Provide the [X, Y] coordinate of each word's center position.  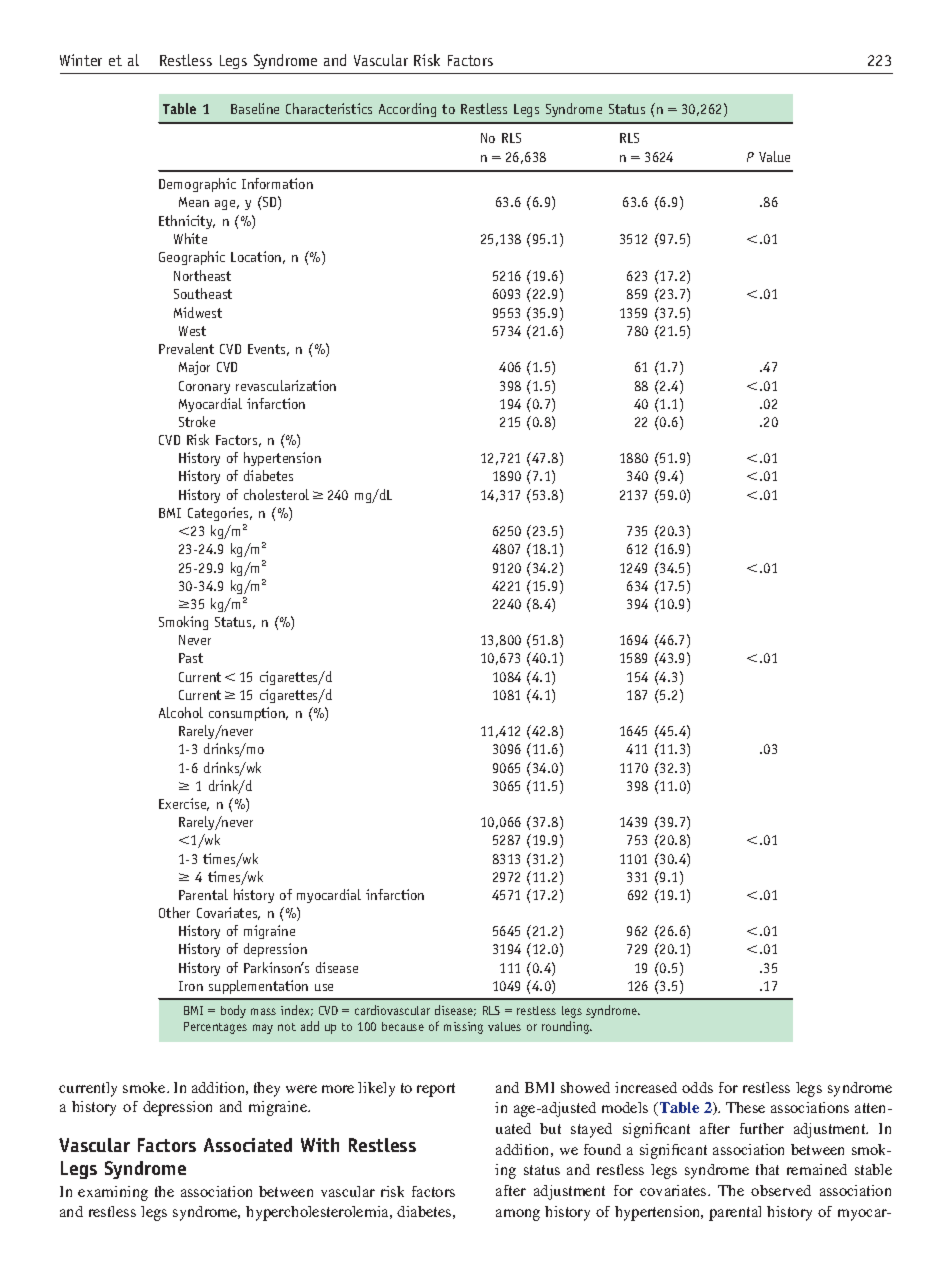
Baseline [255, 108]
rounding [566, 1027]
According [407, 110]
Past [191, 658]
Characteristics [329, 108]
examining [113, 1193]
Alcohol [181, 712]
